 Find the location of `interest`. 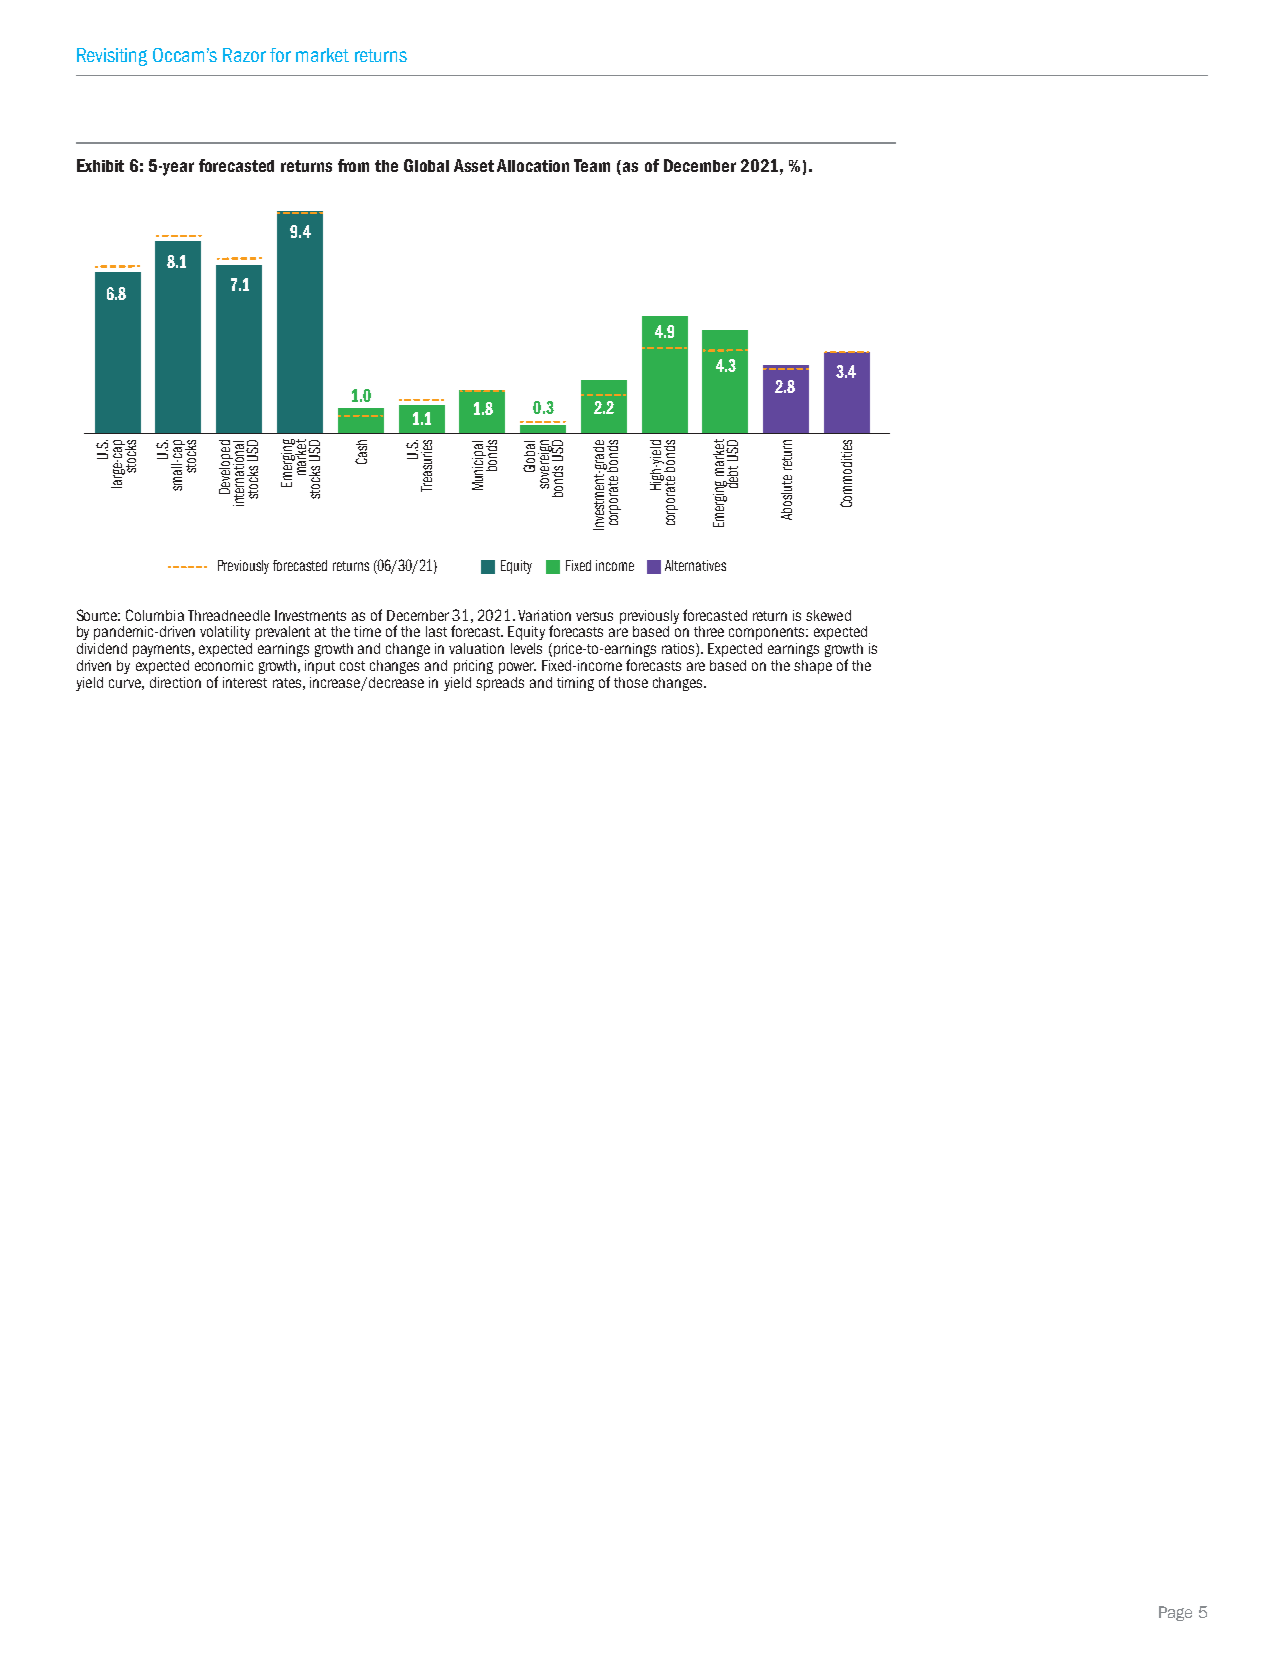

interest is located at coordinates (245, 682).
